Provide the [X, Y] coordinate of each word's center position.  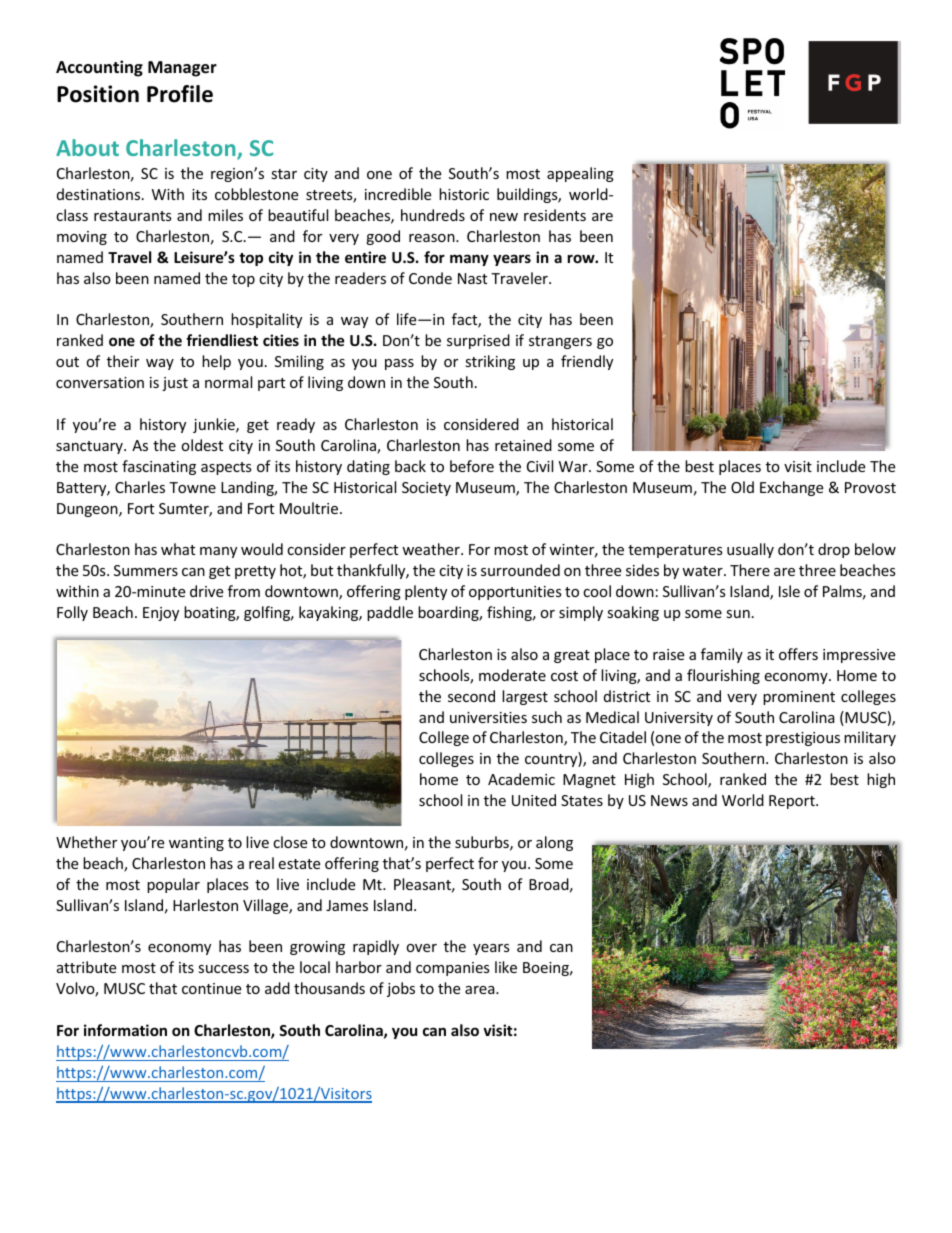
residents [555, 215]
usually [750, 550]
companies [453, 969]
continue [211, 988]
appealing [580, 174]
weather [432, 549]
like [506, 967]
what [178, 549]
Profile [180, 94]
